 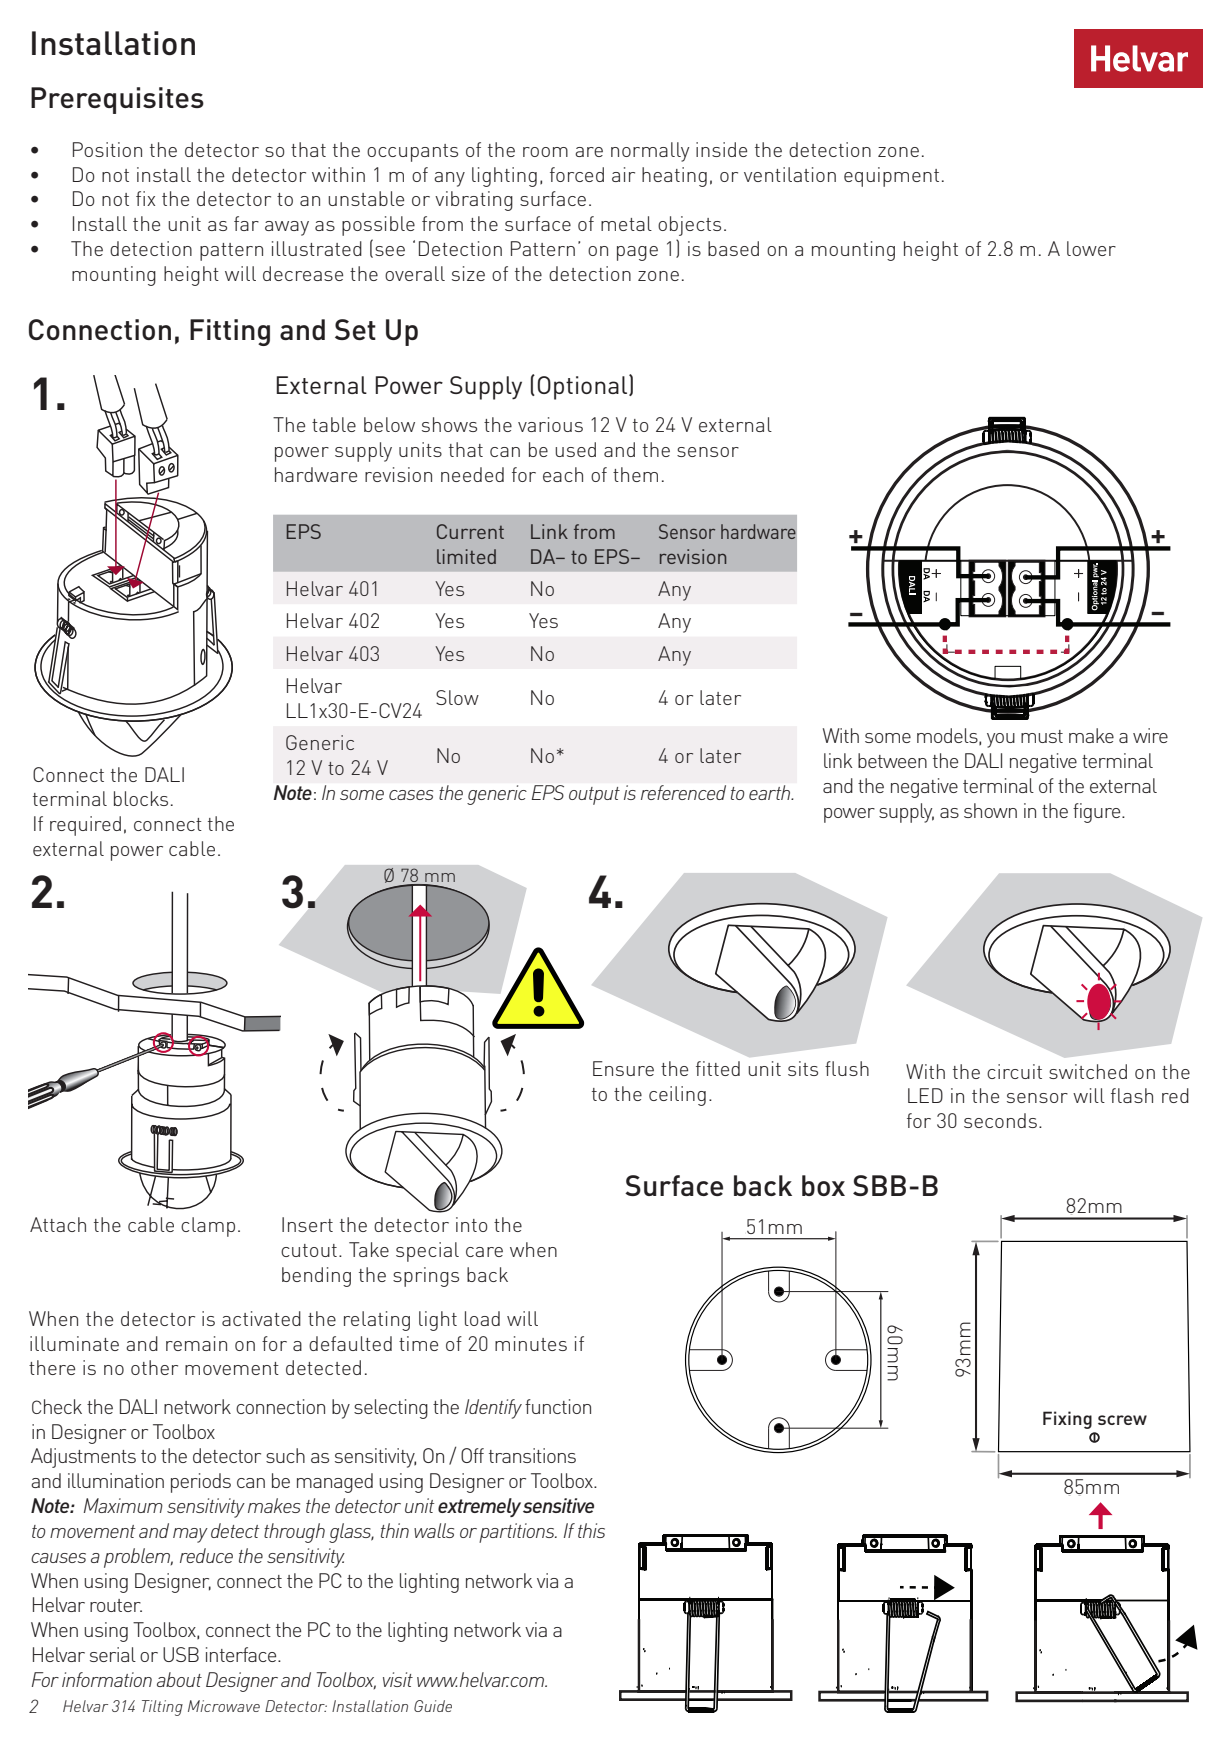 What do you see at coordinates (891, 177) in the screenshot?
I see `equipment` at bounding box center [891, 177].
